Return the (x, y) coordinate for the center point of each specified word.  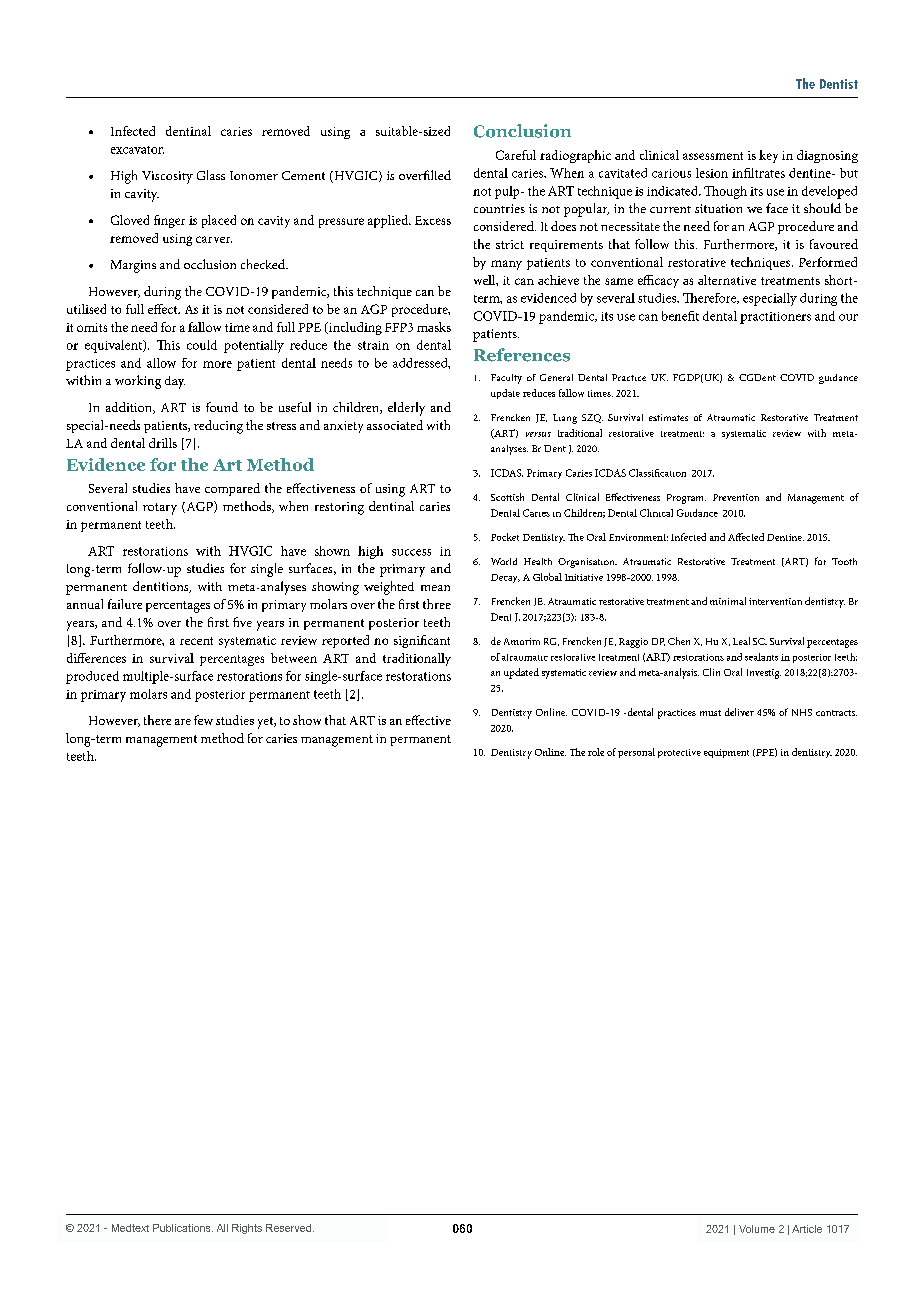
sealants (761, 657)
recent (196, 641)
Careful (516, 155)
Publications (183, 1228)
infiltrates (758, 173)
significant (422, 641)
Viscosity (167, 177)
